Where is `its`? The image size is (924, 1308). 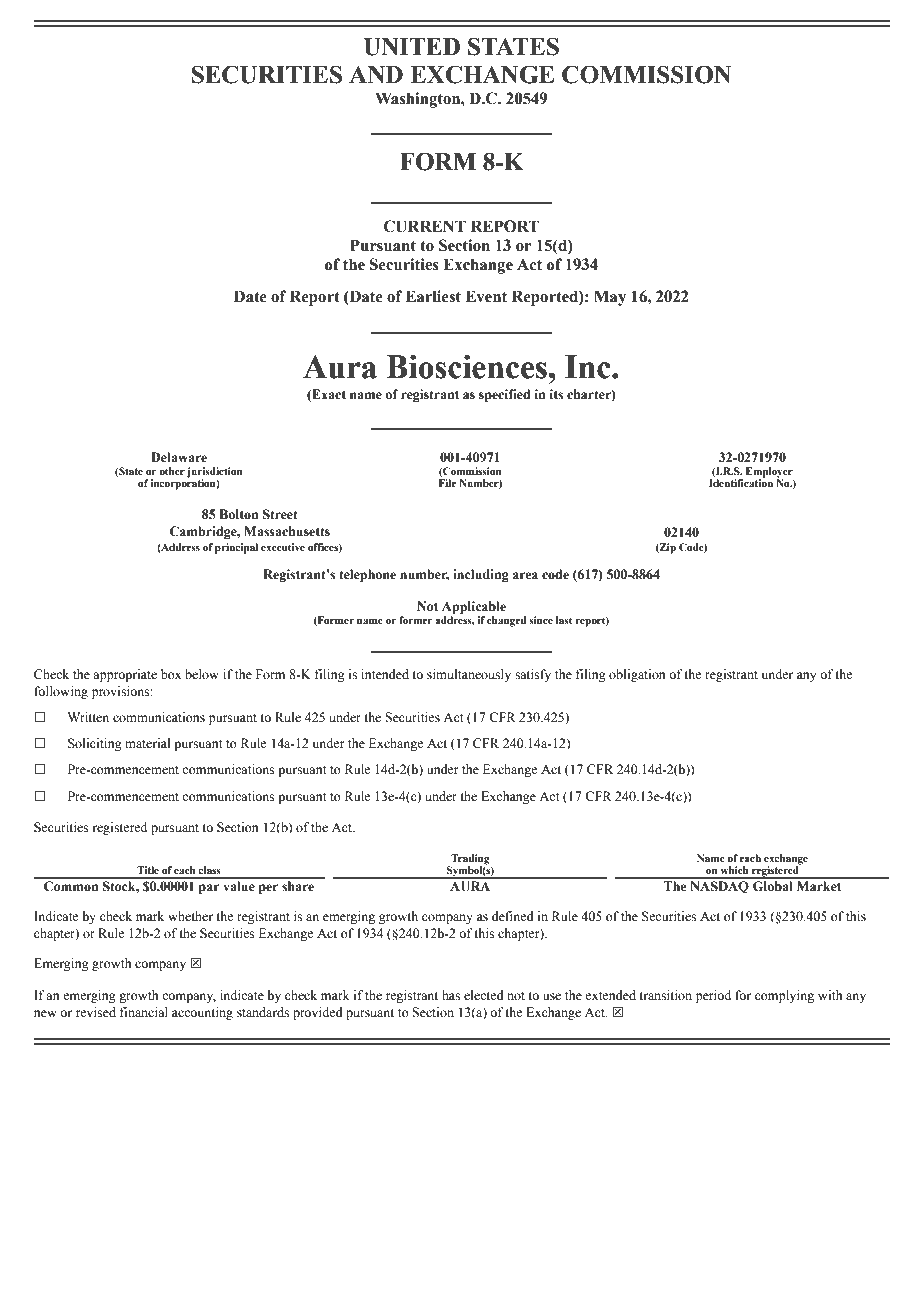
its is located at coordinates (556, 394).
